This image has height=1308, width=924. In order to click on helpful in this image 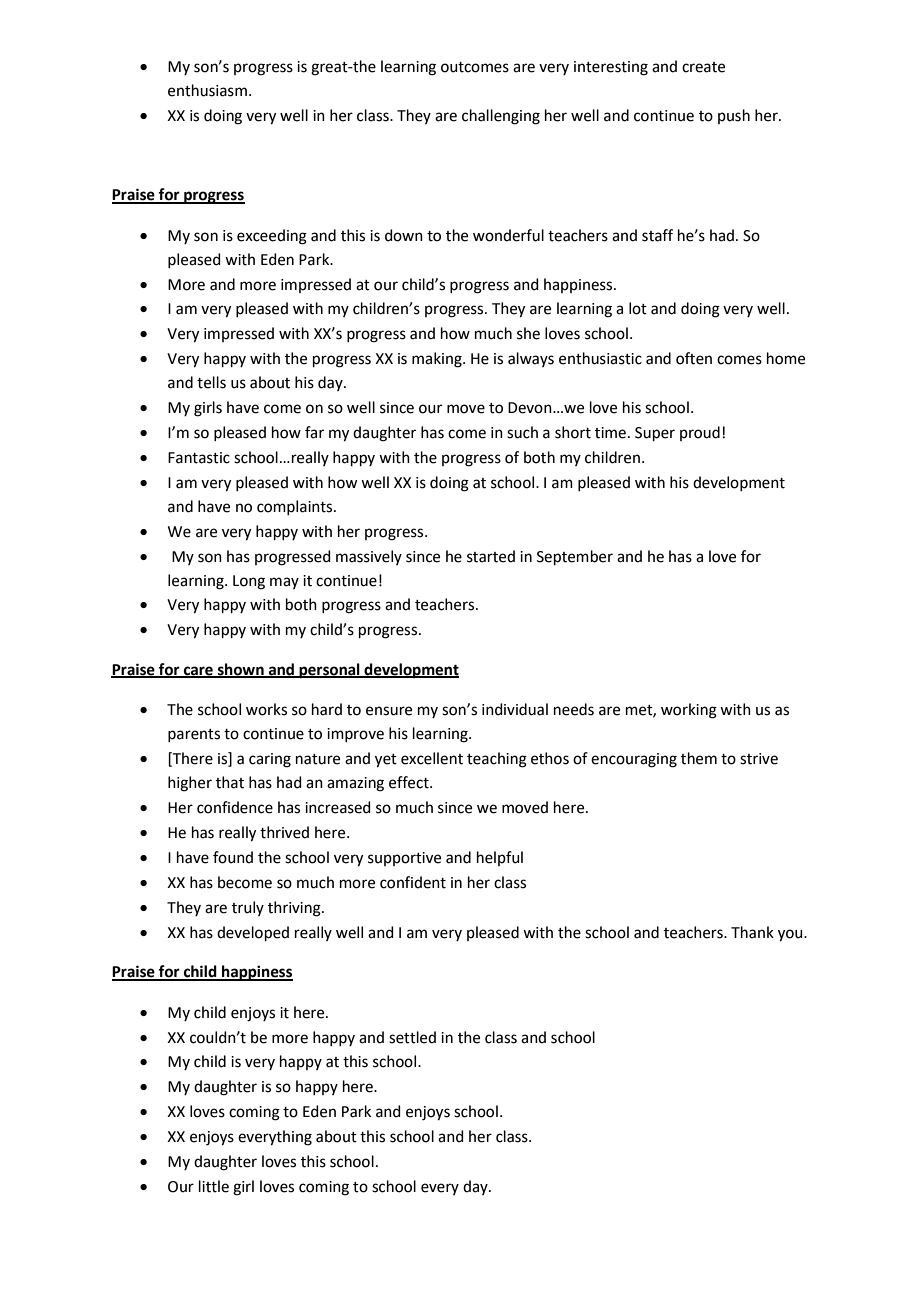, I will do `click(500, 858)`.
